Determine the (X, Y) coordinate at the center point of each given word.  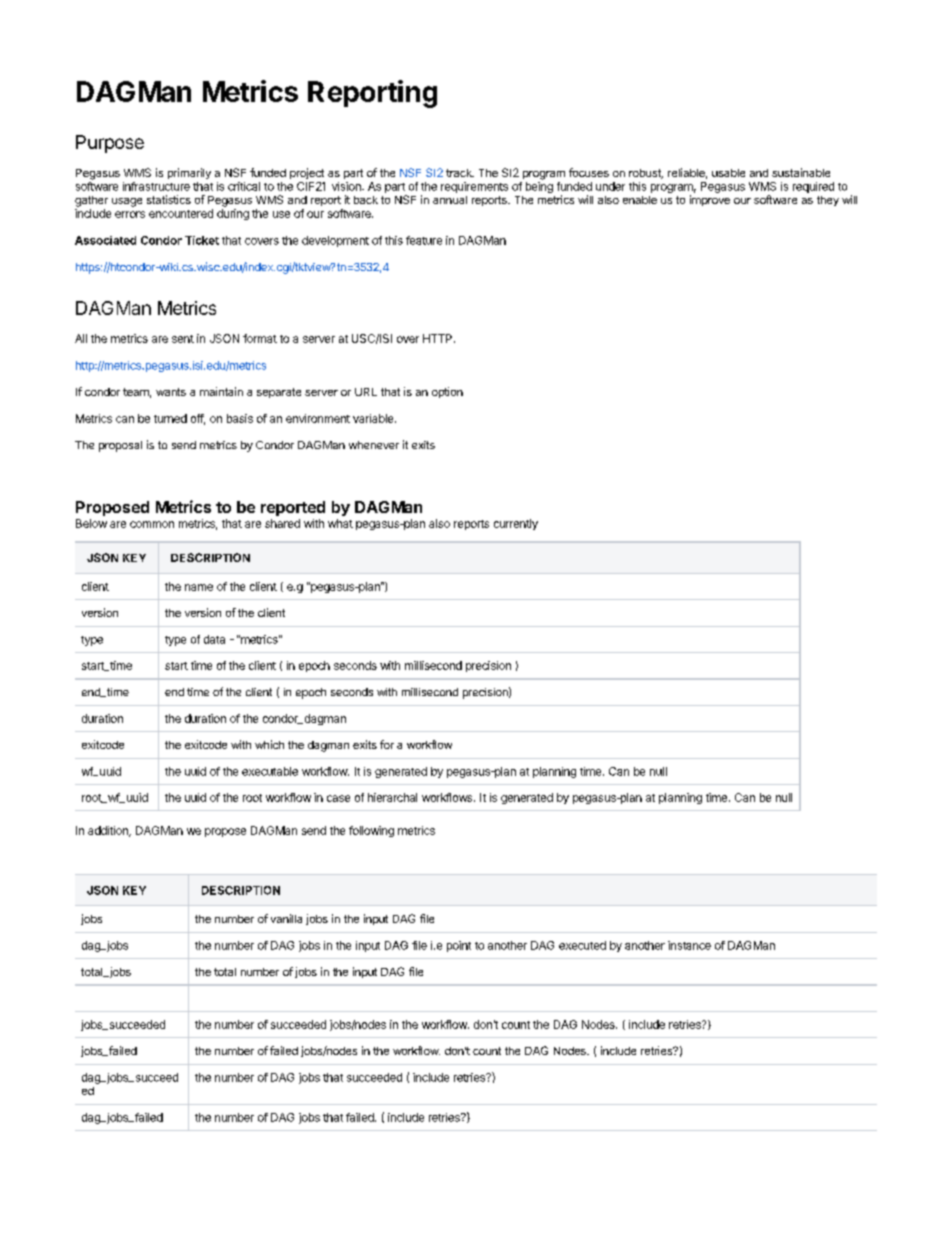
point (459, 946)
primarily (189, 173)
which (269, 744)
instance (689, 945)
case (338, 798)
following (371, 831)
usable (728, 173)
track (460, 173)
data (214, 639)
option (447, 392)
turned (170, 418)
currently (516, 524)
